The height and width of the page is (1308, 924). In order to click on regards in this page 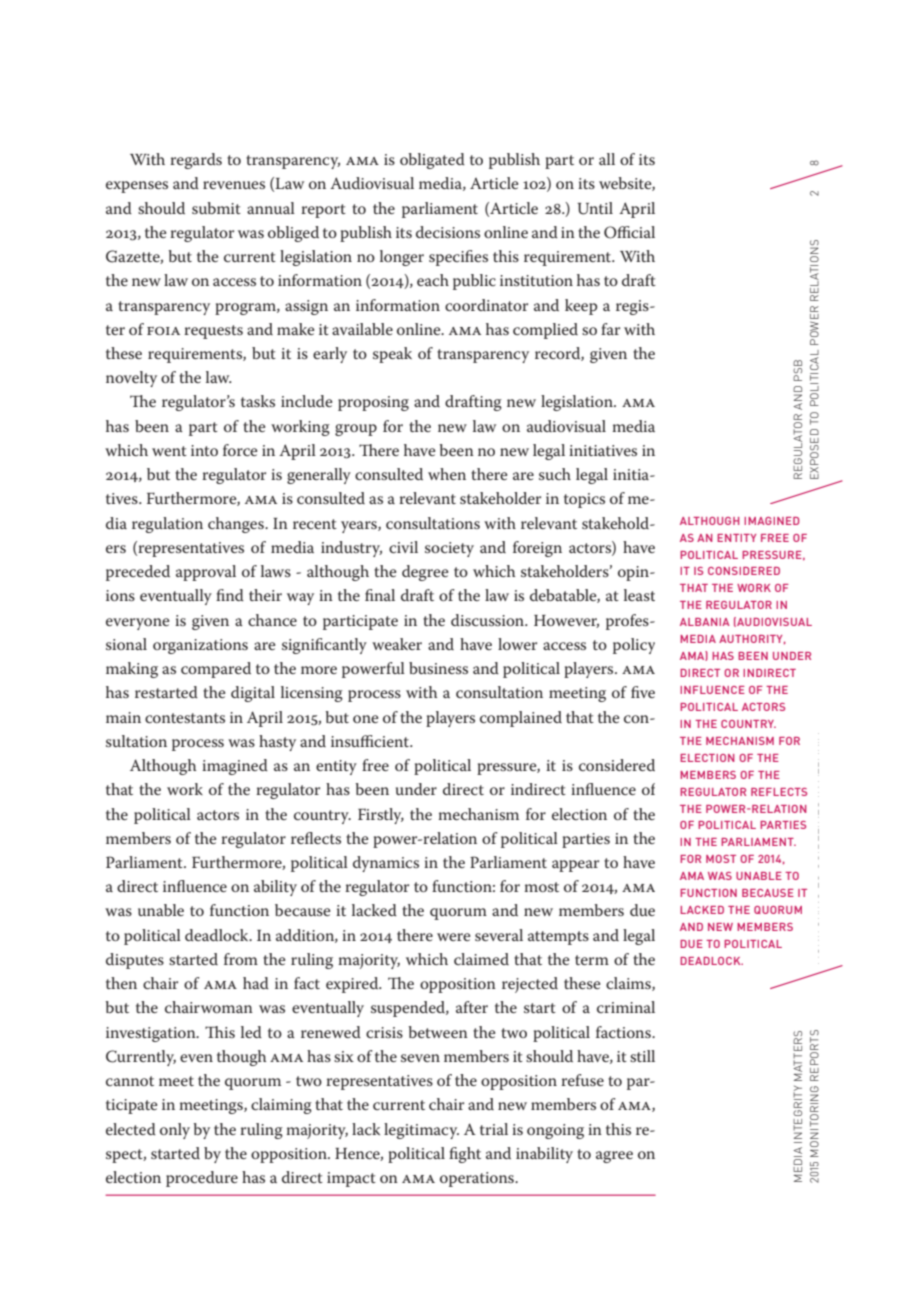, I will do `click(196, 161)`.
